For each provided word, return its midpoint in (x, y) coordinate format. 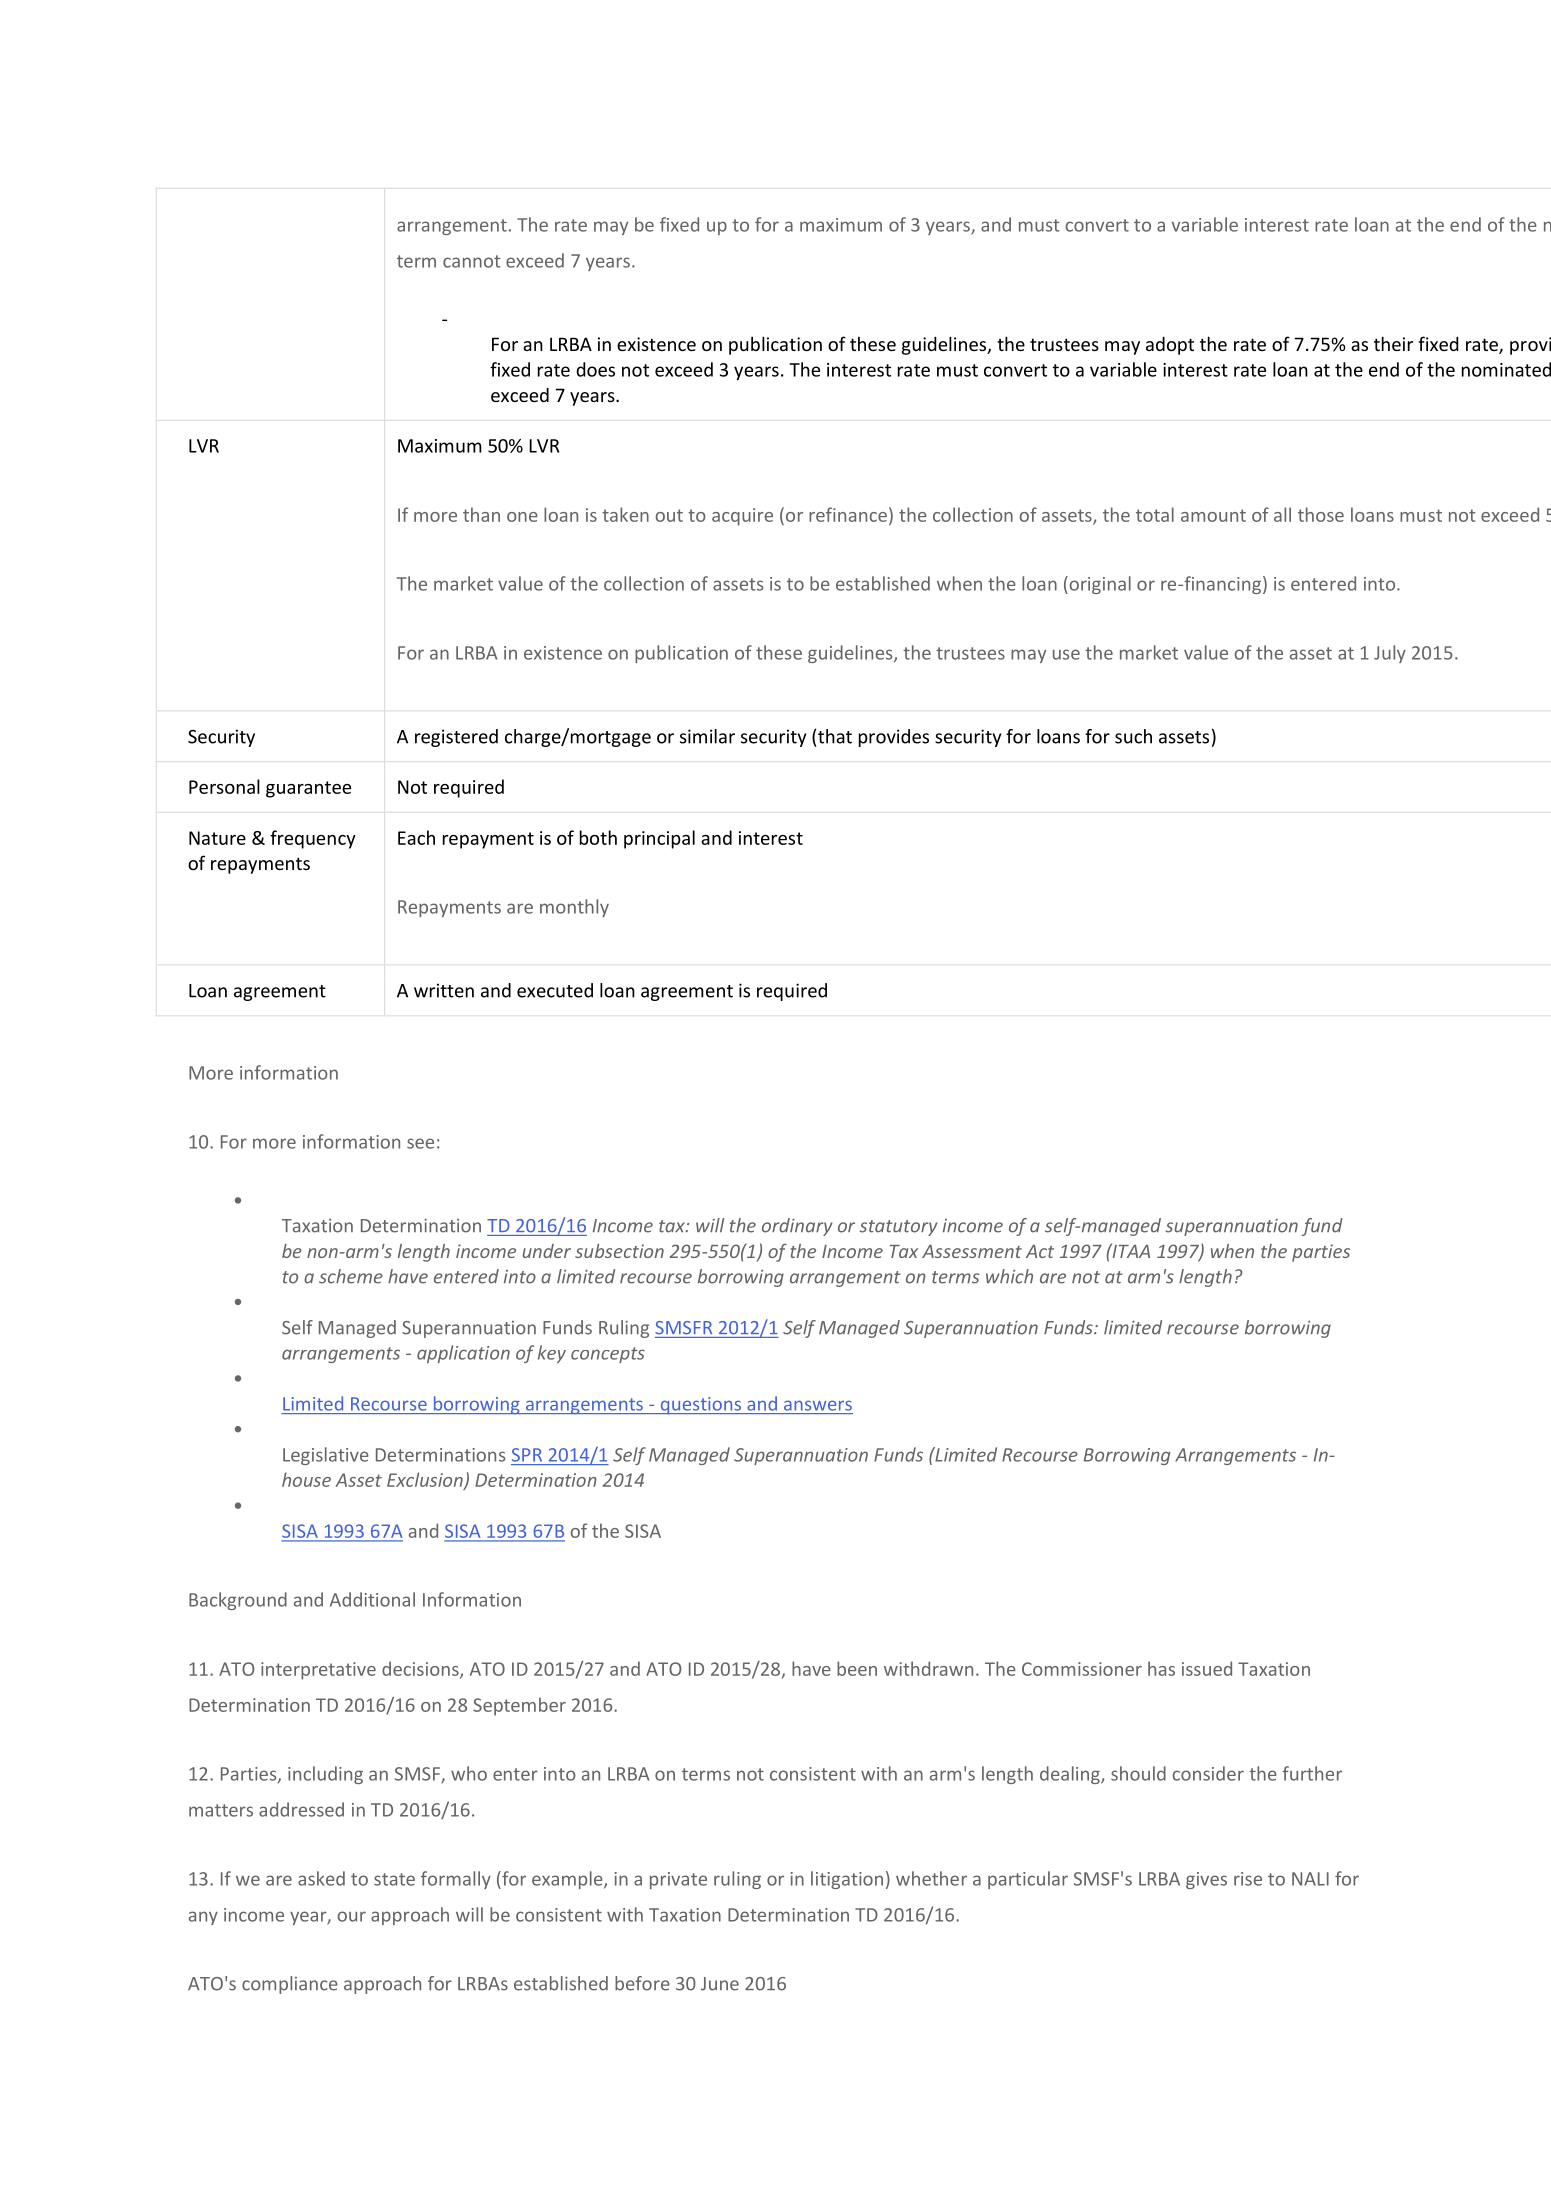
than (481, 514)
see (420, 1143)
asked (321, 1878)
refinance (848, 514)
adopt (1170, 346)
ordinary (797, 1227)
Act (1040, 1251)
